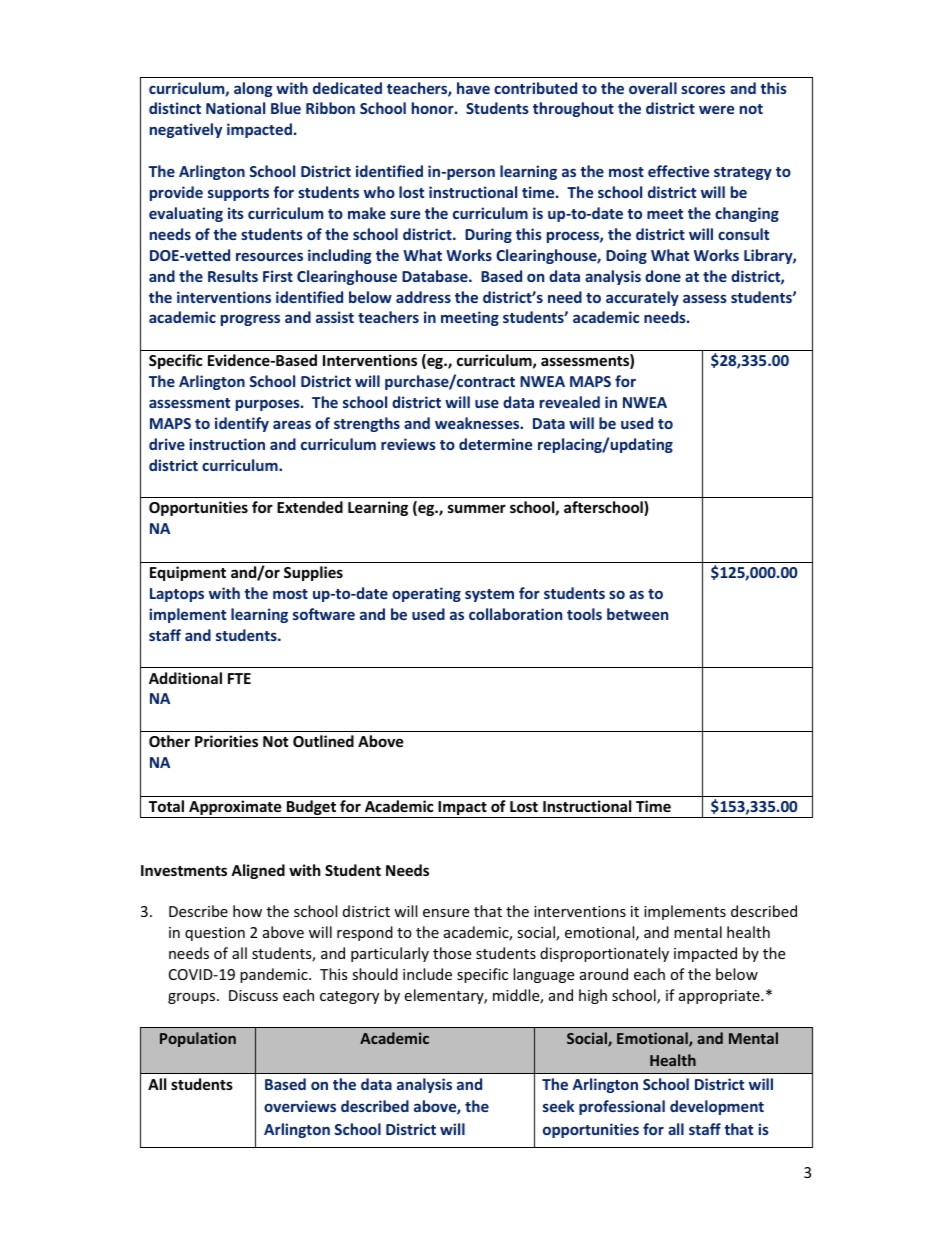  What do you see at coordinates (473, 88) in the image?
I see `have` at bounding box center [473, 88].
